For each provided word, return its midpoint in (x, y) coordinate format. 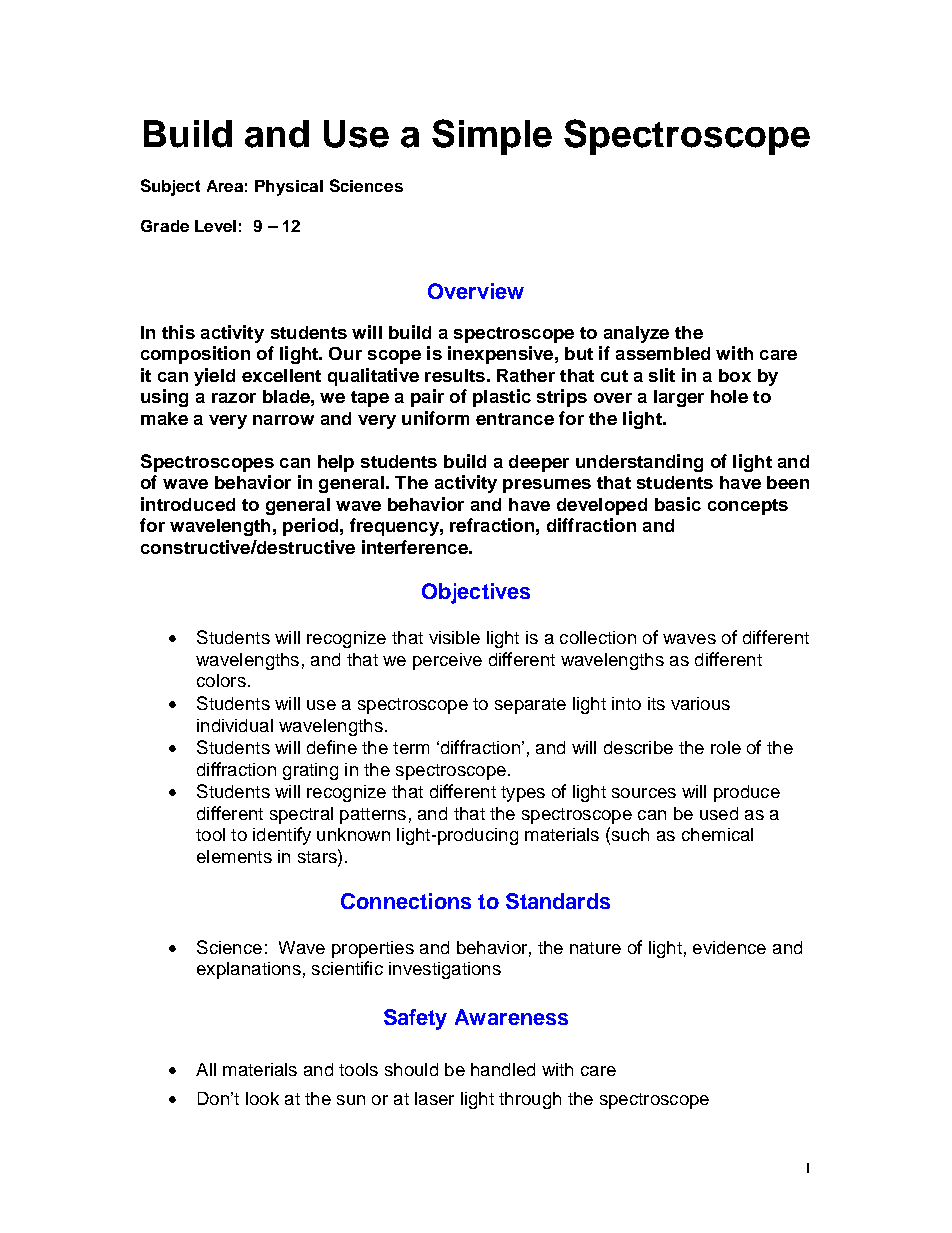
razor (234, 398)
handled (503, 1069)
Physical (289, 188)
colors (221, 680)
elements (234, 856)
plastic (502, 398)
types (523, 794)
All (206, 1069)
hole (729, 396)
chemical (717, 834)
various (700, 703)
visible (454, 637)
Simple (492, 137)
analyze (636, 334)
